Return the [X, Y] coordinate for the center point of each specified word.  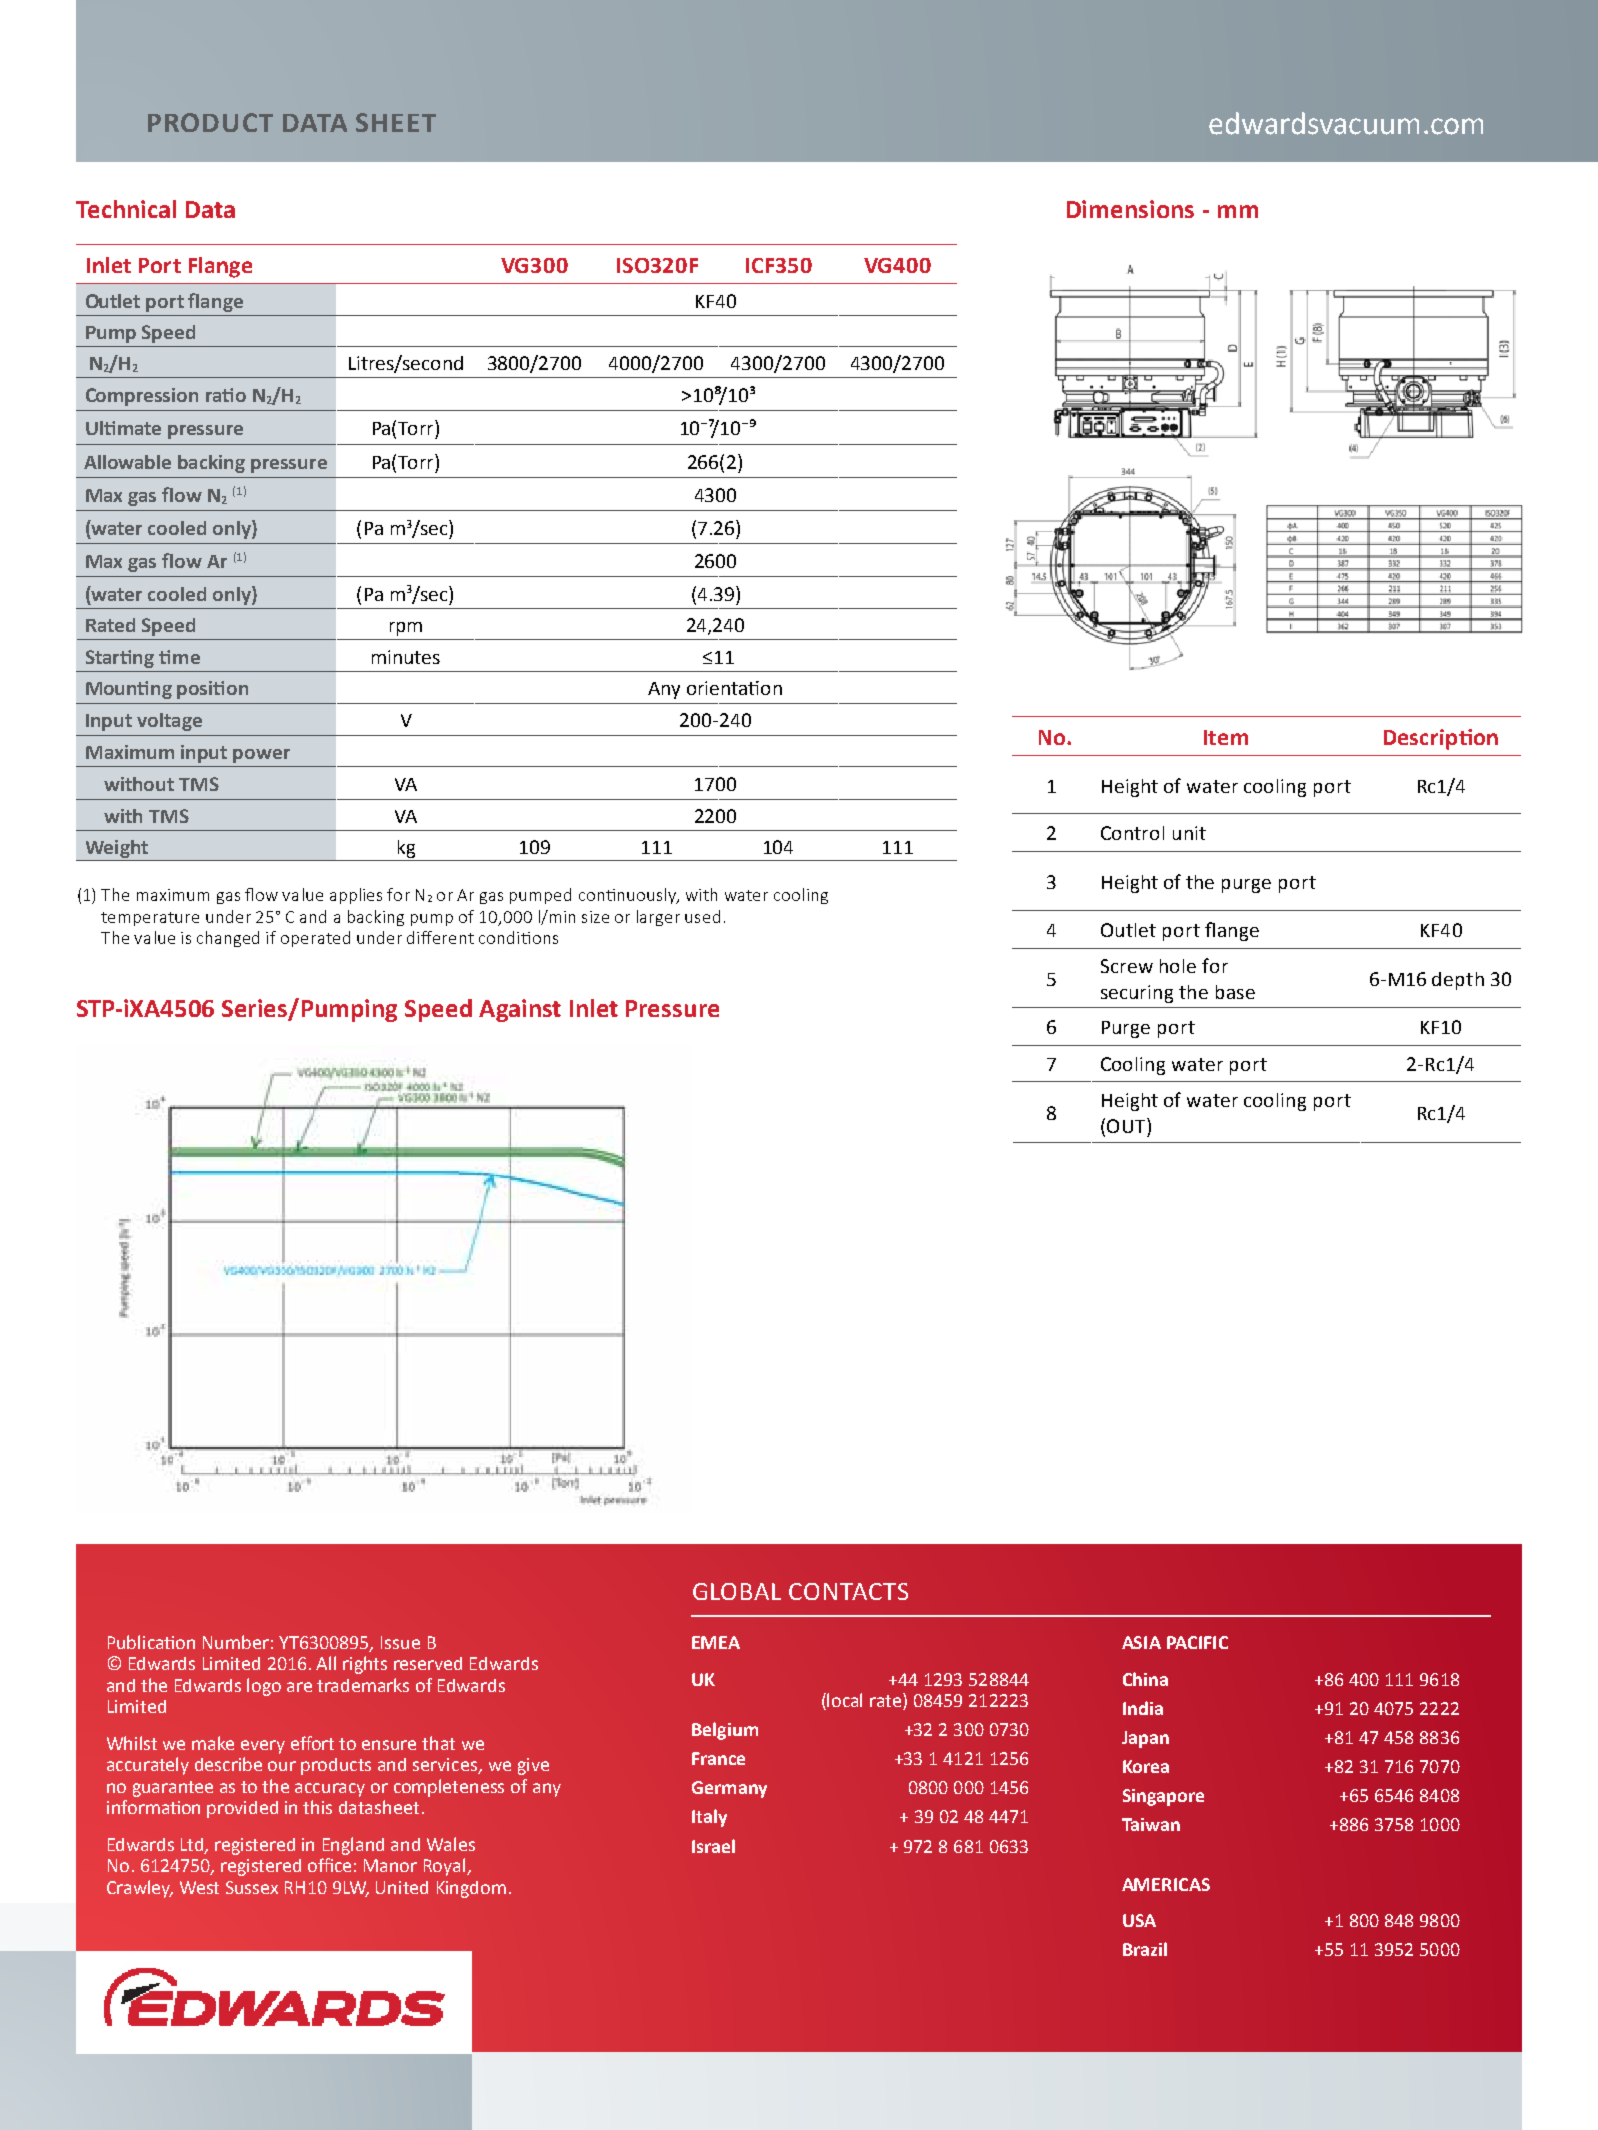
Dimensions [1130, 209]
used [702, 916]
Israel [713, 1846]
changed [228, 939]
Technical [126, 209]
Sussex [252, 1887]
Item [1226, 737]
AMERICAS [1166, 1884]
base [1235, 992]
